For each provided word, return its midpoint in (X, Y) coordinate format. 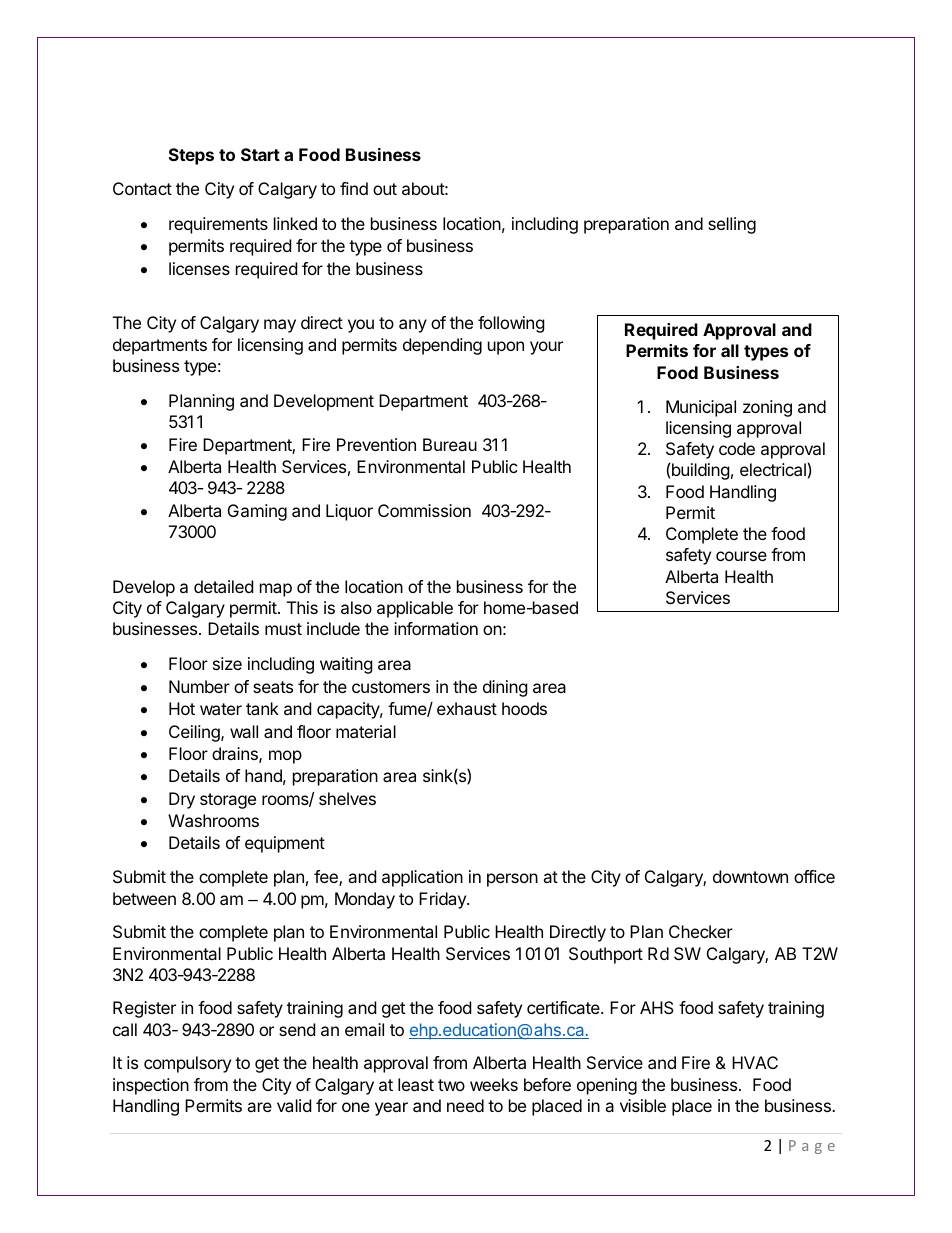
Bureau (450, 444)
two (451, 1085)
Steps (191, 156)
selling (732, 225)
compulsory (187, 1064)
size (227, 663)
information (436, 628)
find (354, 188)
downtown (750, 876)
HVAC (755, 1062)
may (280, 326)
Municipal (701, 408)
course (741, 556)
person (512, 880)
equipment (285, 844)
